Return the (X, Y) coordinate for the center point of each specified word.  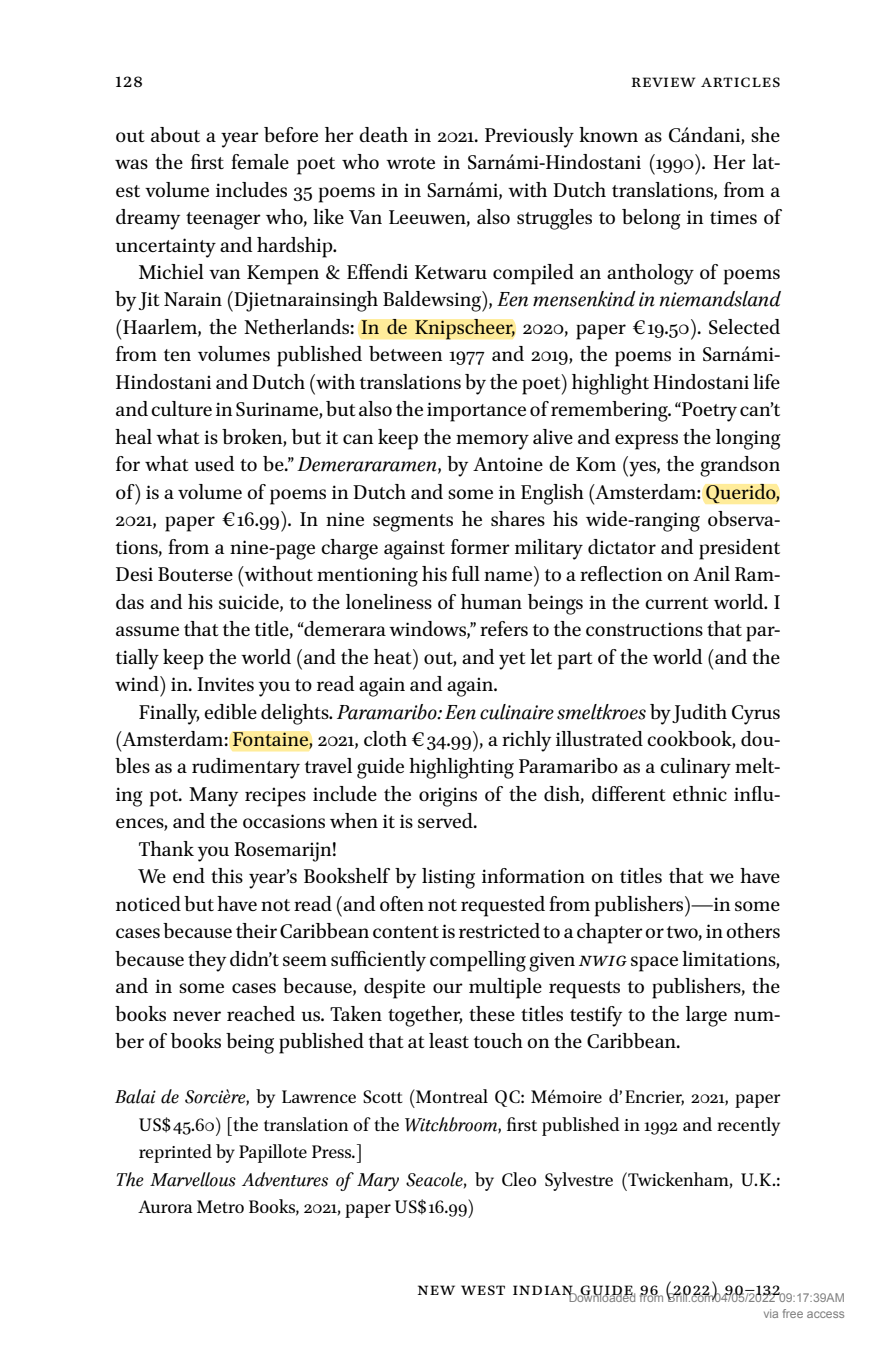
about (175, 134)
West (483, 1290)
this (227, 875)
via (771, 1313)
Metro (220, 1206)
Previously (529, 137)
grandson (740, 466)
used (214, 463)
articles (740, 82)
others (753, 930)
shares (518, 518)
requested (503, 906)
